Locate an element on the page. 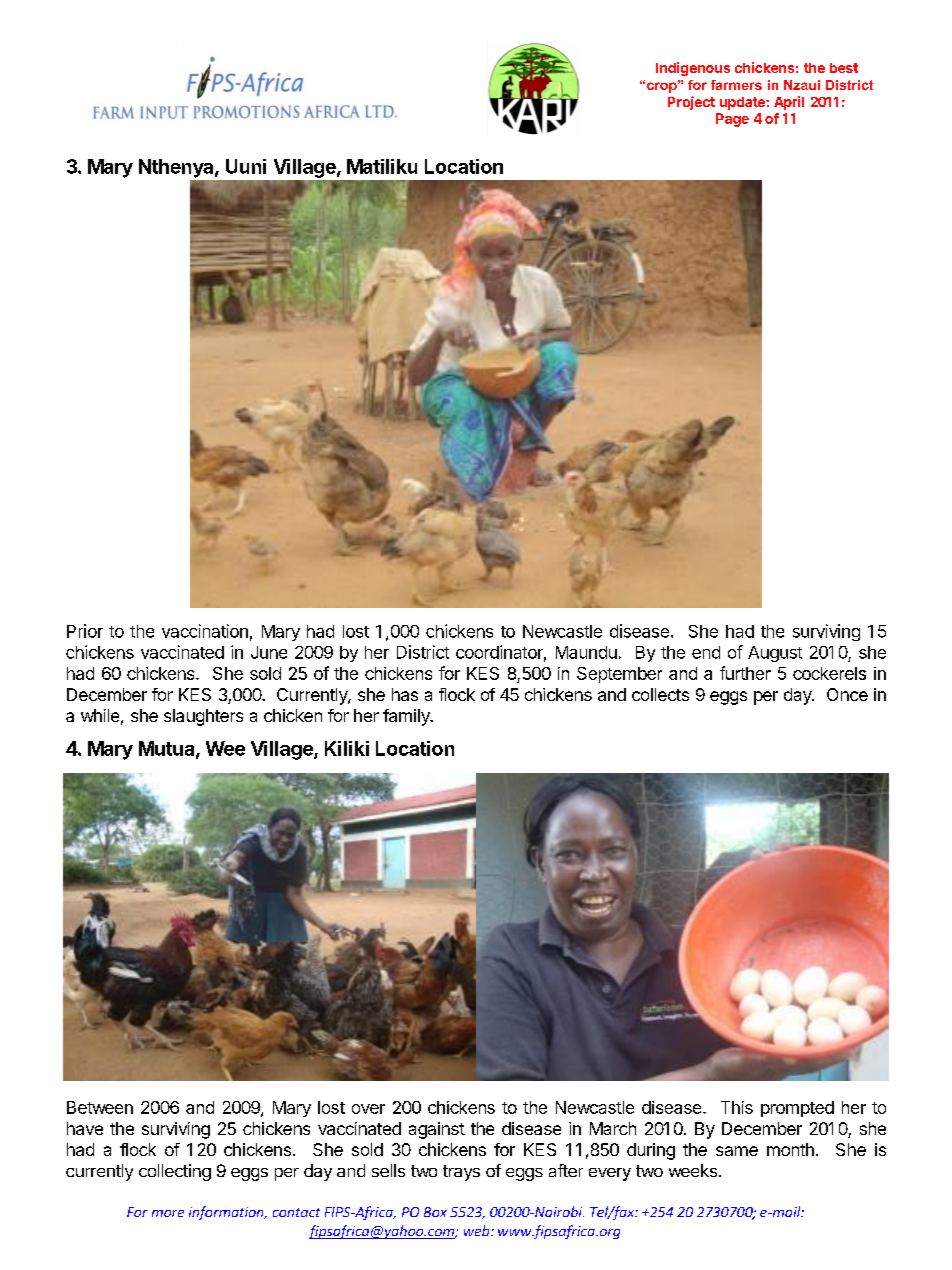 Image resolution: width=952 pixels, height=1270 pixels. more is located at coordinates (168, 1213).
